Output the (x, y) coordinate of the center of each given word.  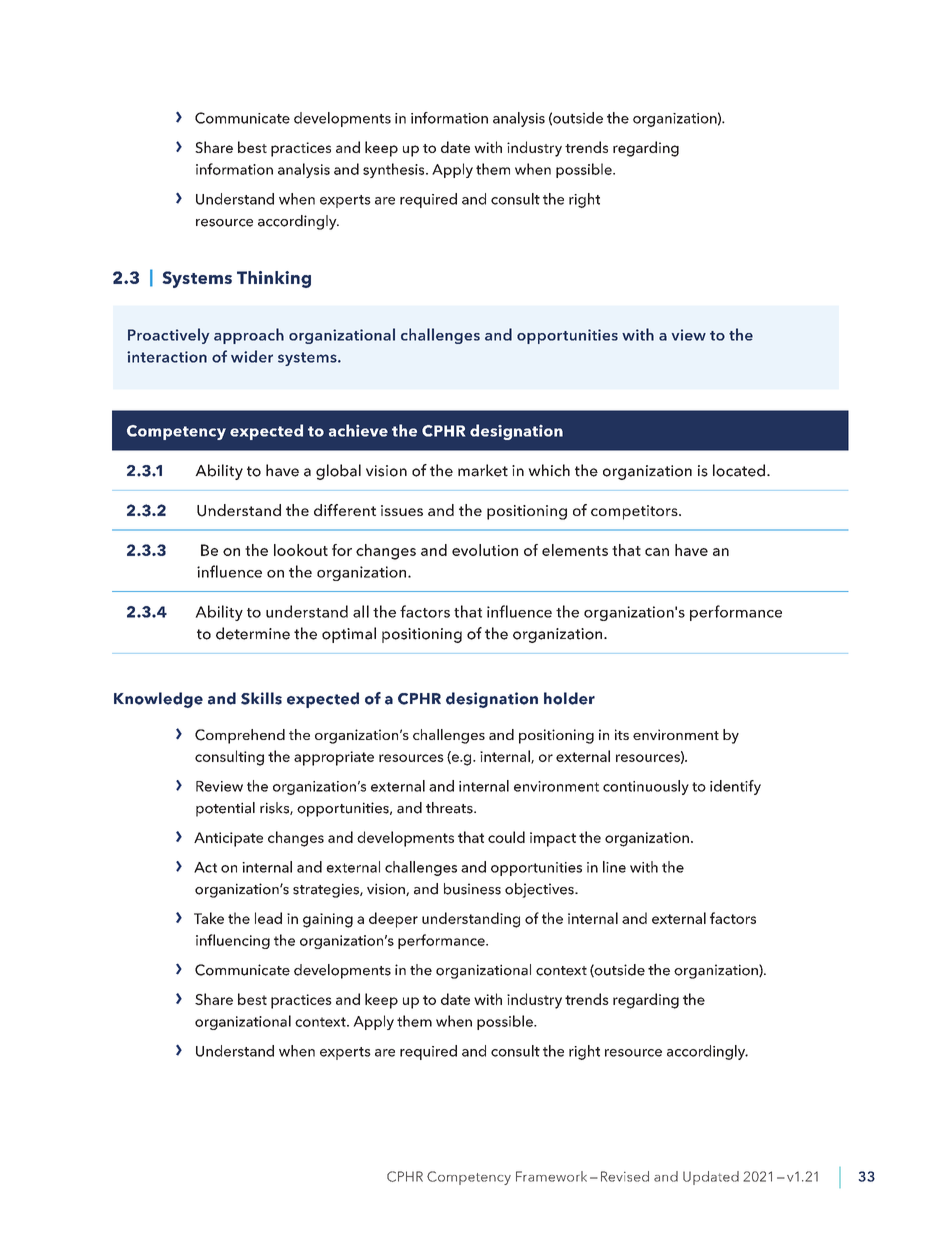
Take (209, 918)
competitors (635, 512)
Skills (261, 698)
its (622, 734)
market (483, 470)
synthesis (395, 170)
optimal (349, 635)
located (739, 470)
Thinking (274, 279)
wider (252, 356)
